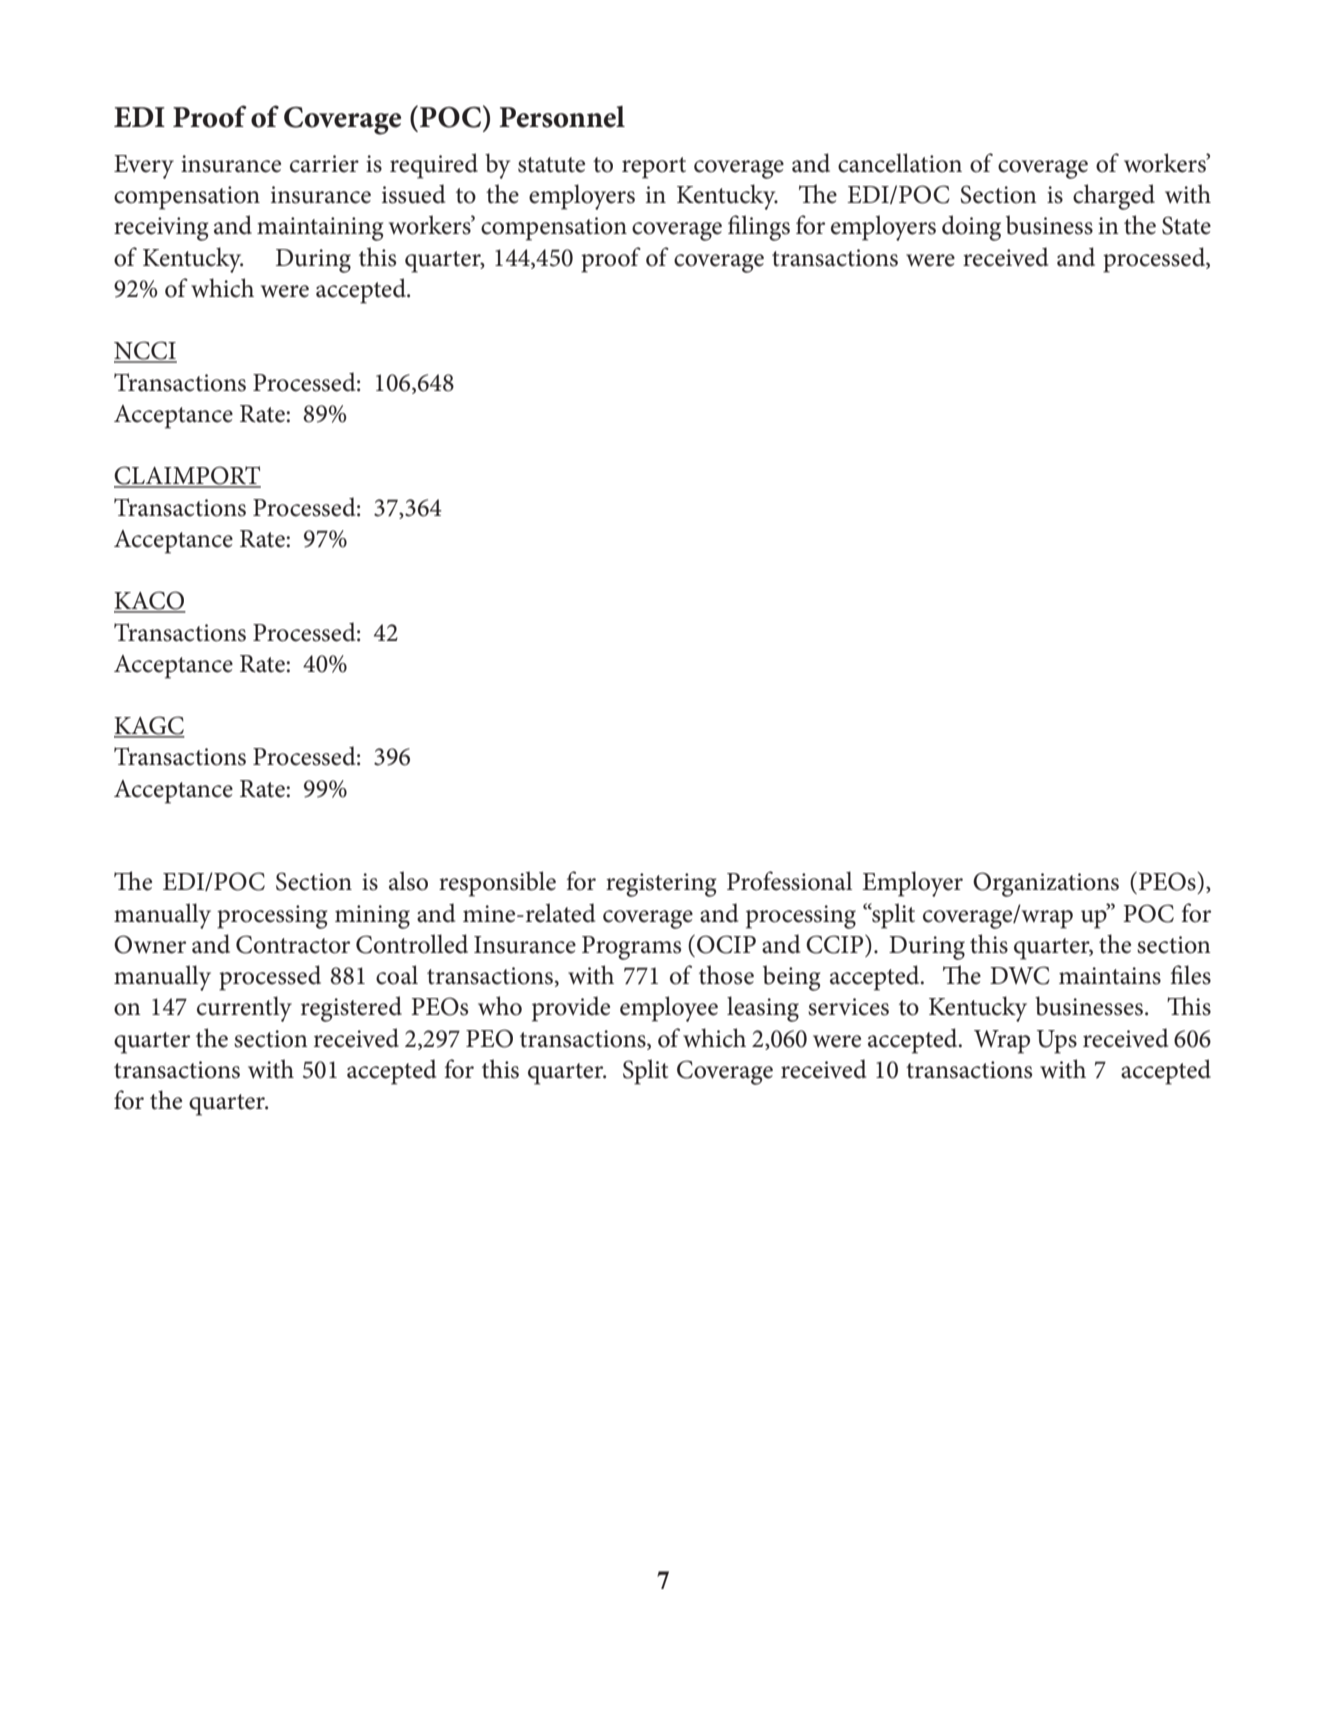 The width and height of the screenshot is (1327, 1718). What do you see at coordinates (324, 164) in the screenshot?
I see `carrier` at bounding box center [324, 164].
